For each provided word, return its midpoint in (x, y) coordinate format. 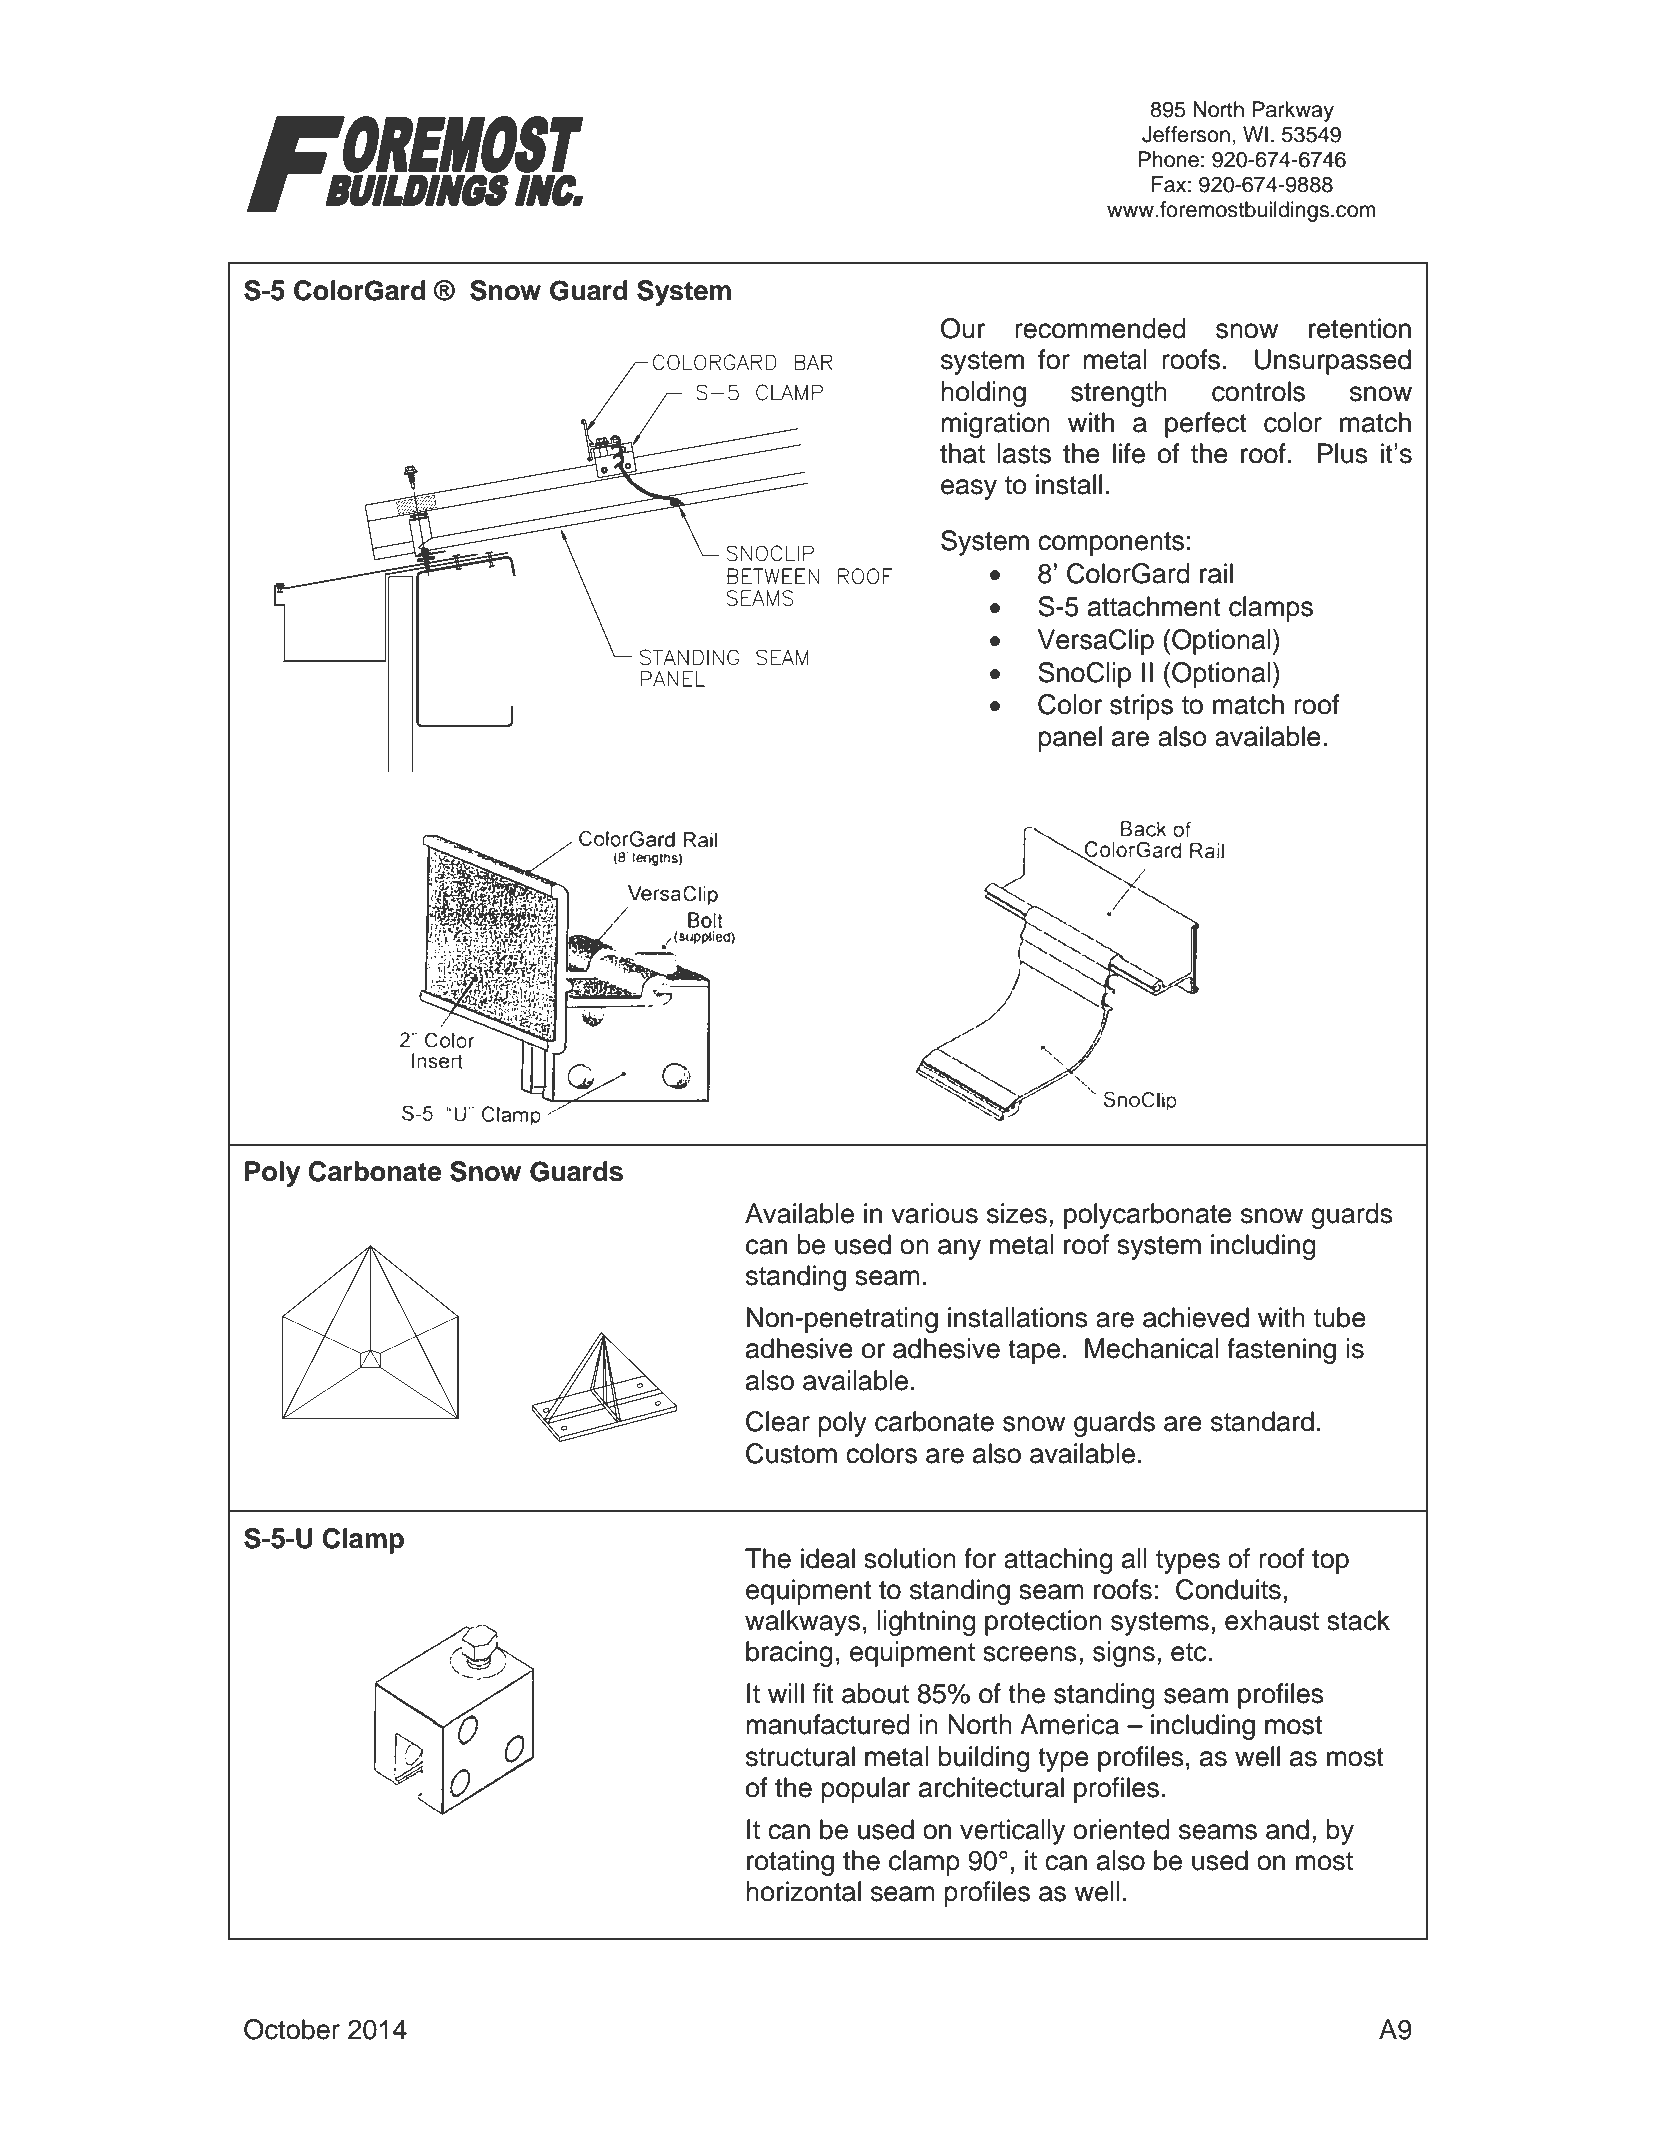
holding (983, 394)
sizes (1017, 1213)
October (292, 2029)
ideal (828, 1558)
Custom (791, 1453)
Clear (778, 1421)
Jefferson (1186, 134)
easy (969, 489)
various (934, 1213)
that (962, 453)
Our (963, 328)
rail (1216, 573)
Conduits (1228, 1589)
